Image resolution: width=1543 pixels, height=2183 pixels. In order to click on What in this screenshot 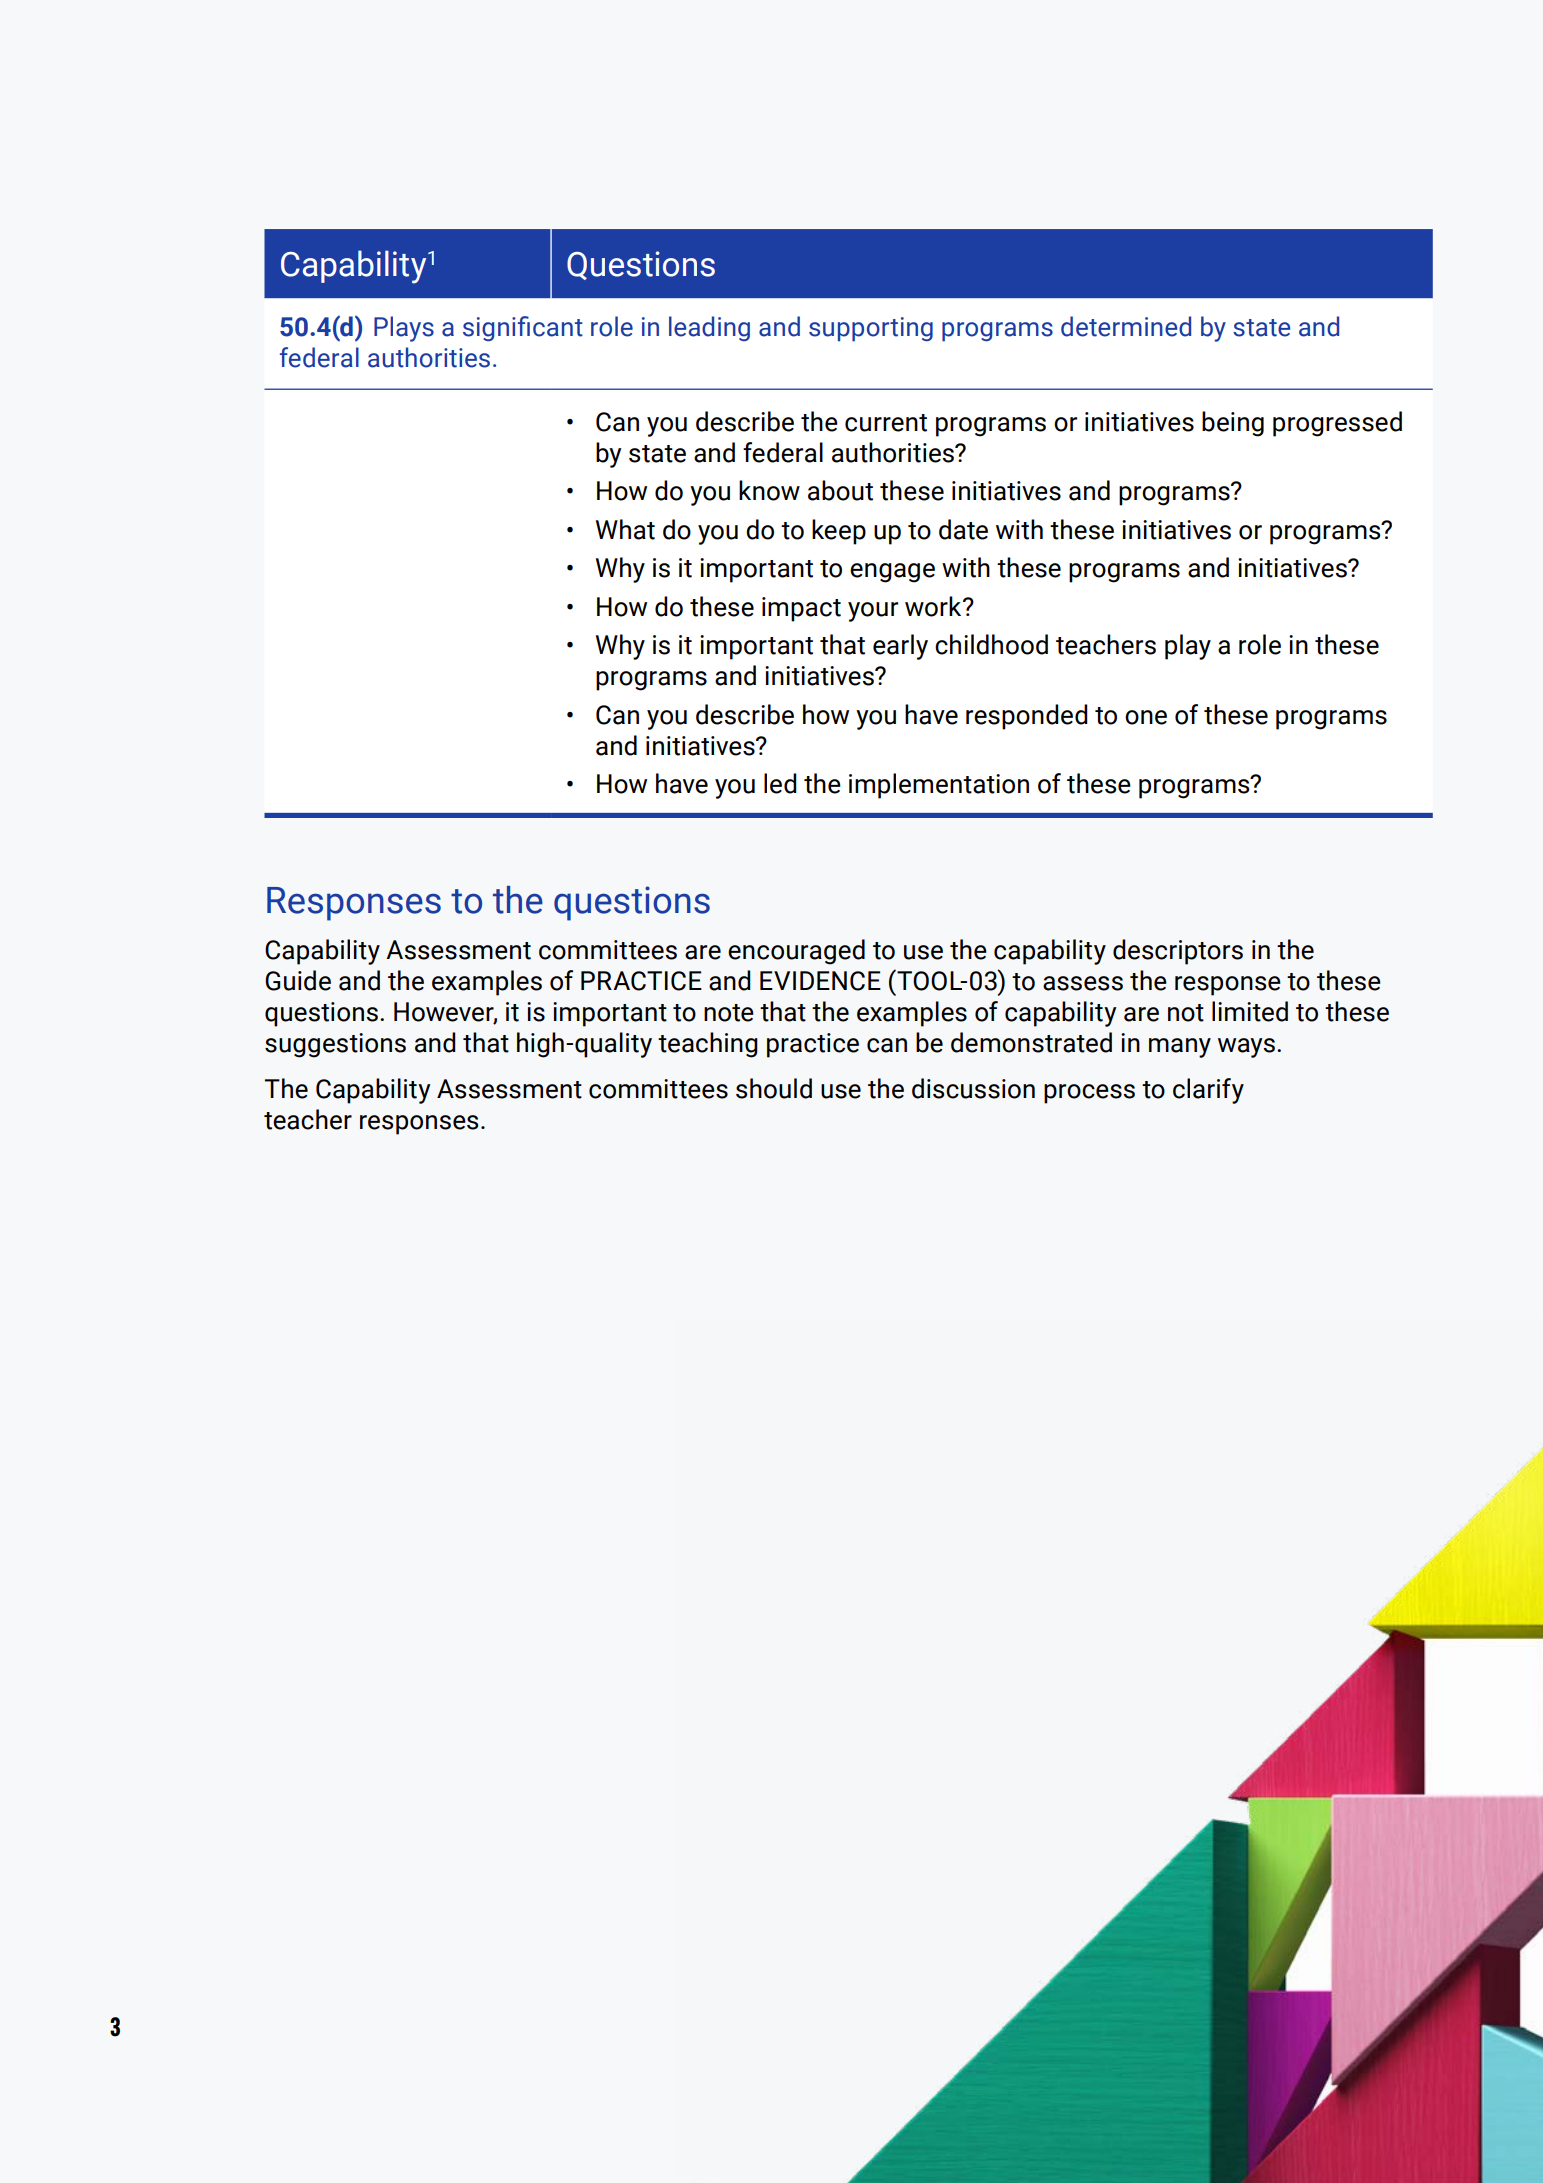, I will do `click(625, 529)`.
